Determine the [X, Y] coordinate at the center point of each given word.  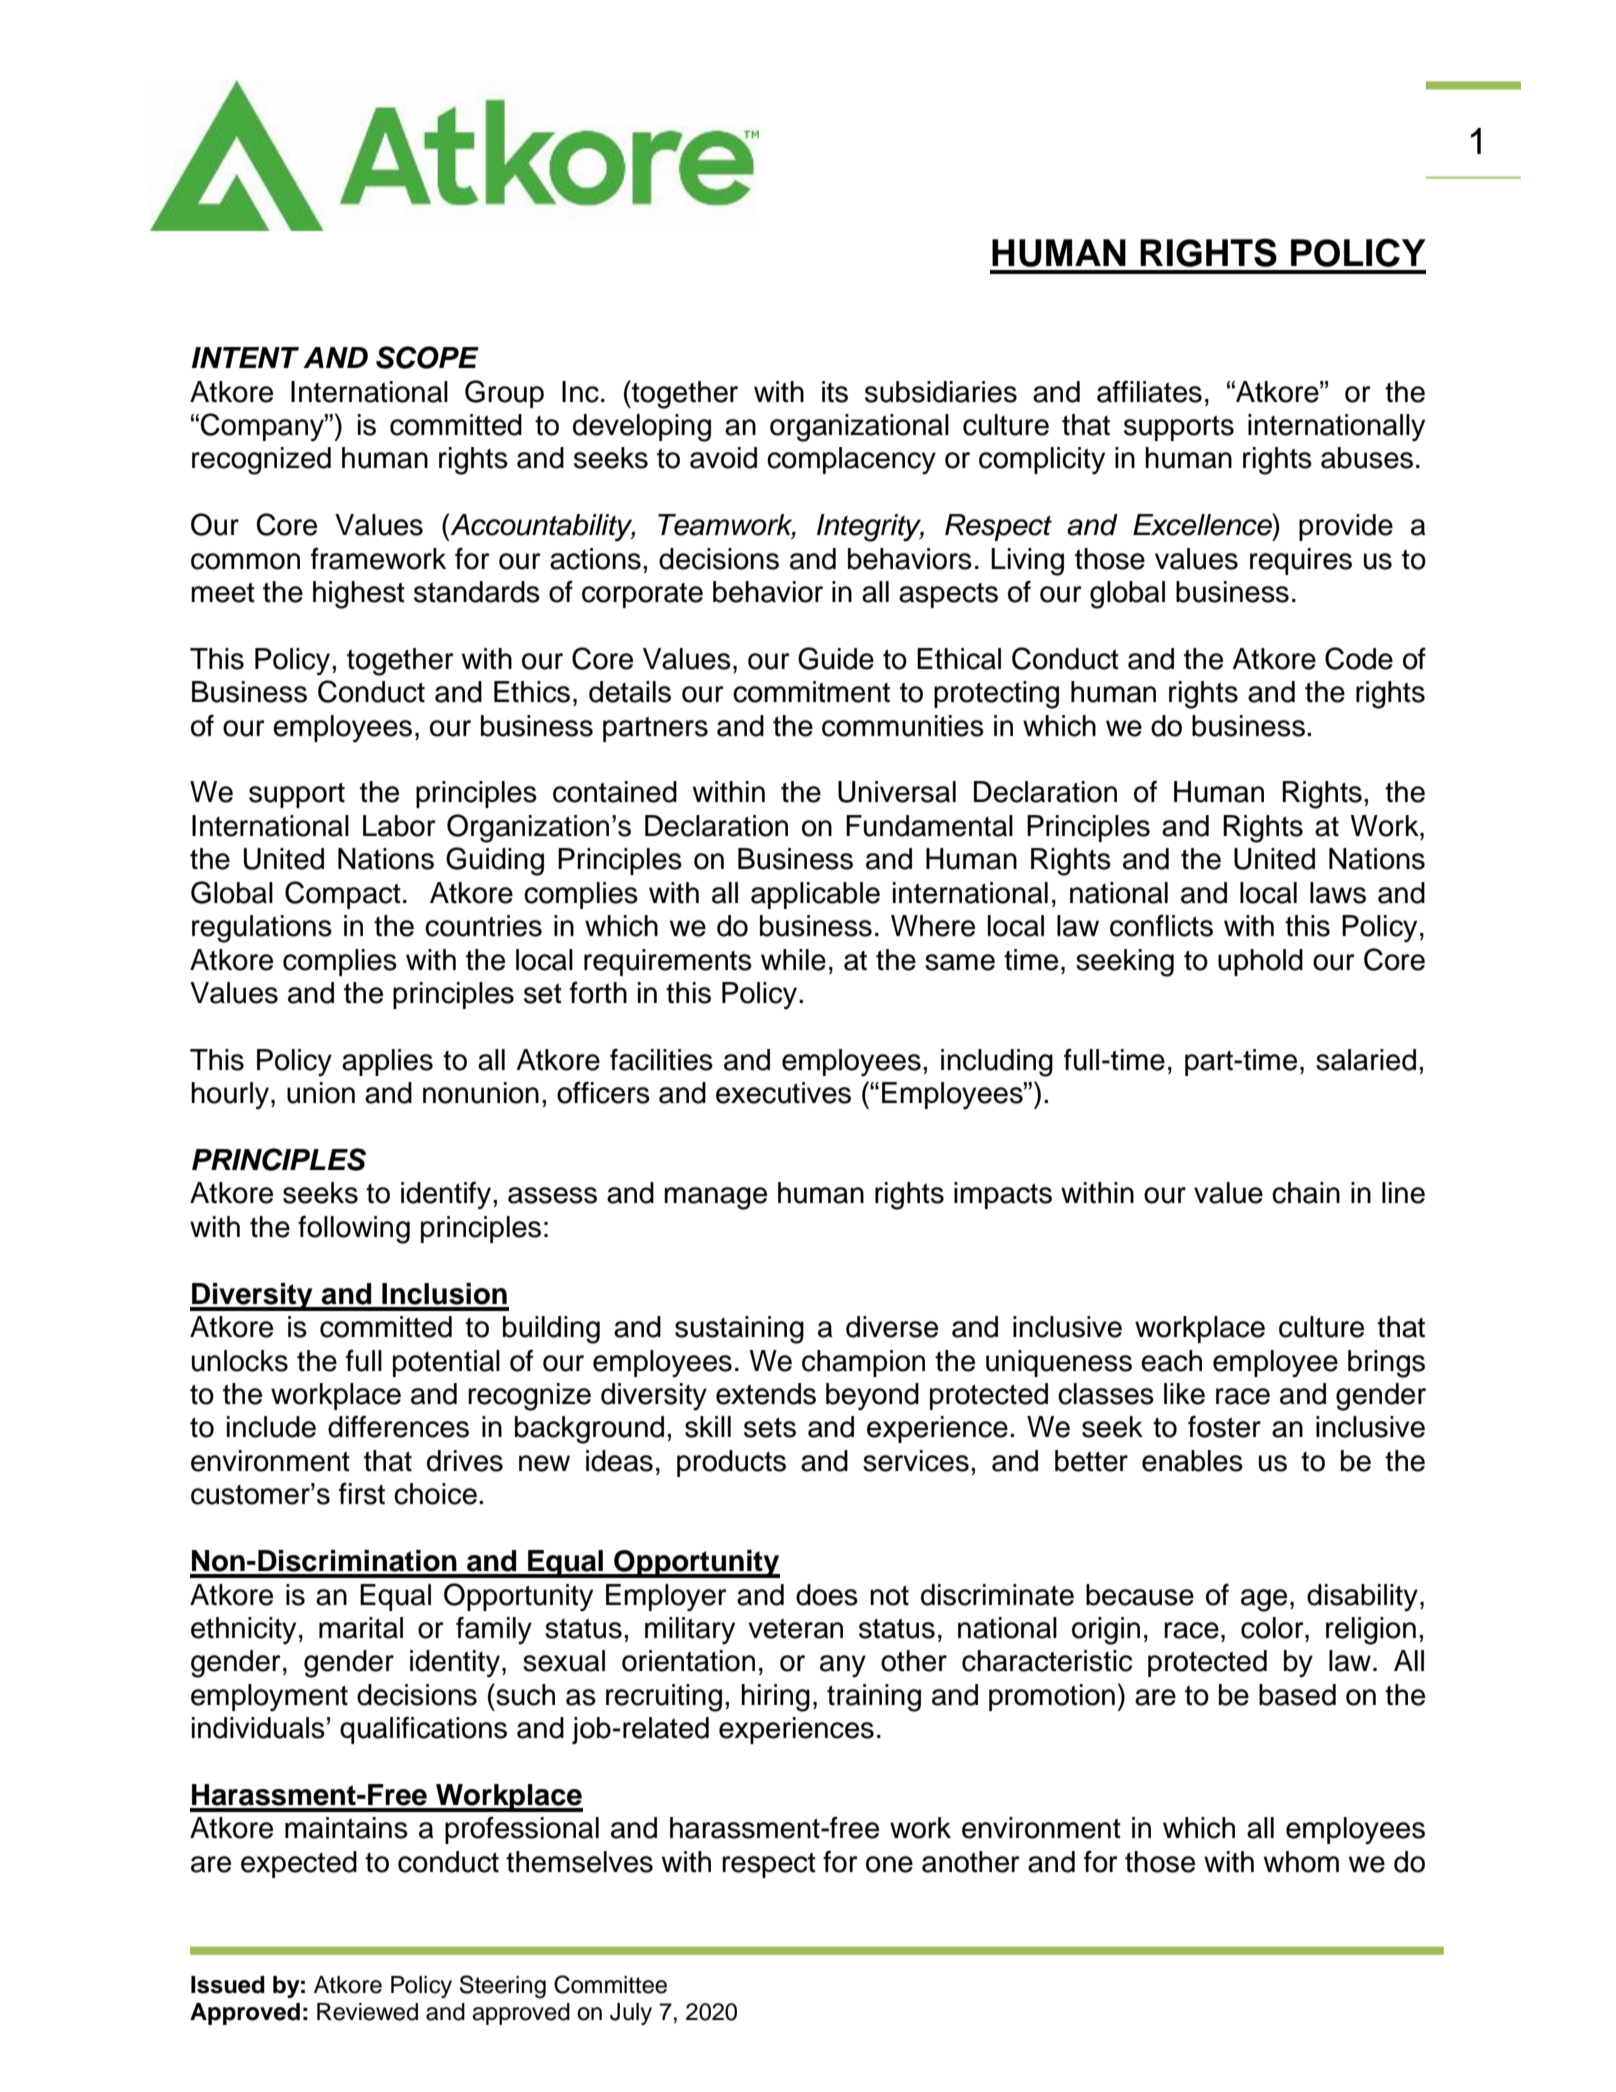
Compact [343, 895]
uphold [1260, 962]
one [889, 1864]
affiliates [1149, 391]
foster [1224, 1426]
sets [770, 1428]
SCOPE [427, 357]
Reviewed [367, 2012]
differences [398, 1426]
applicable [815, 895]
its [835, 392]
